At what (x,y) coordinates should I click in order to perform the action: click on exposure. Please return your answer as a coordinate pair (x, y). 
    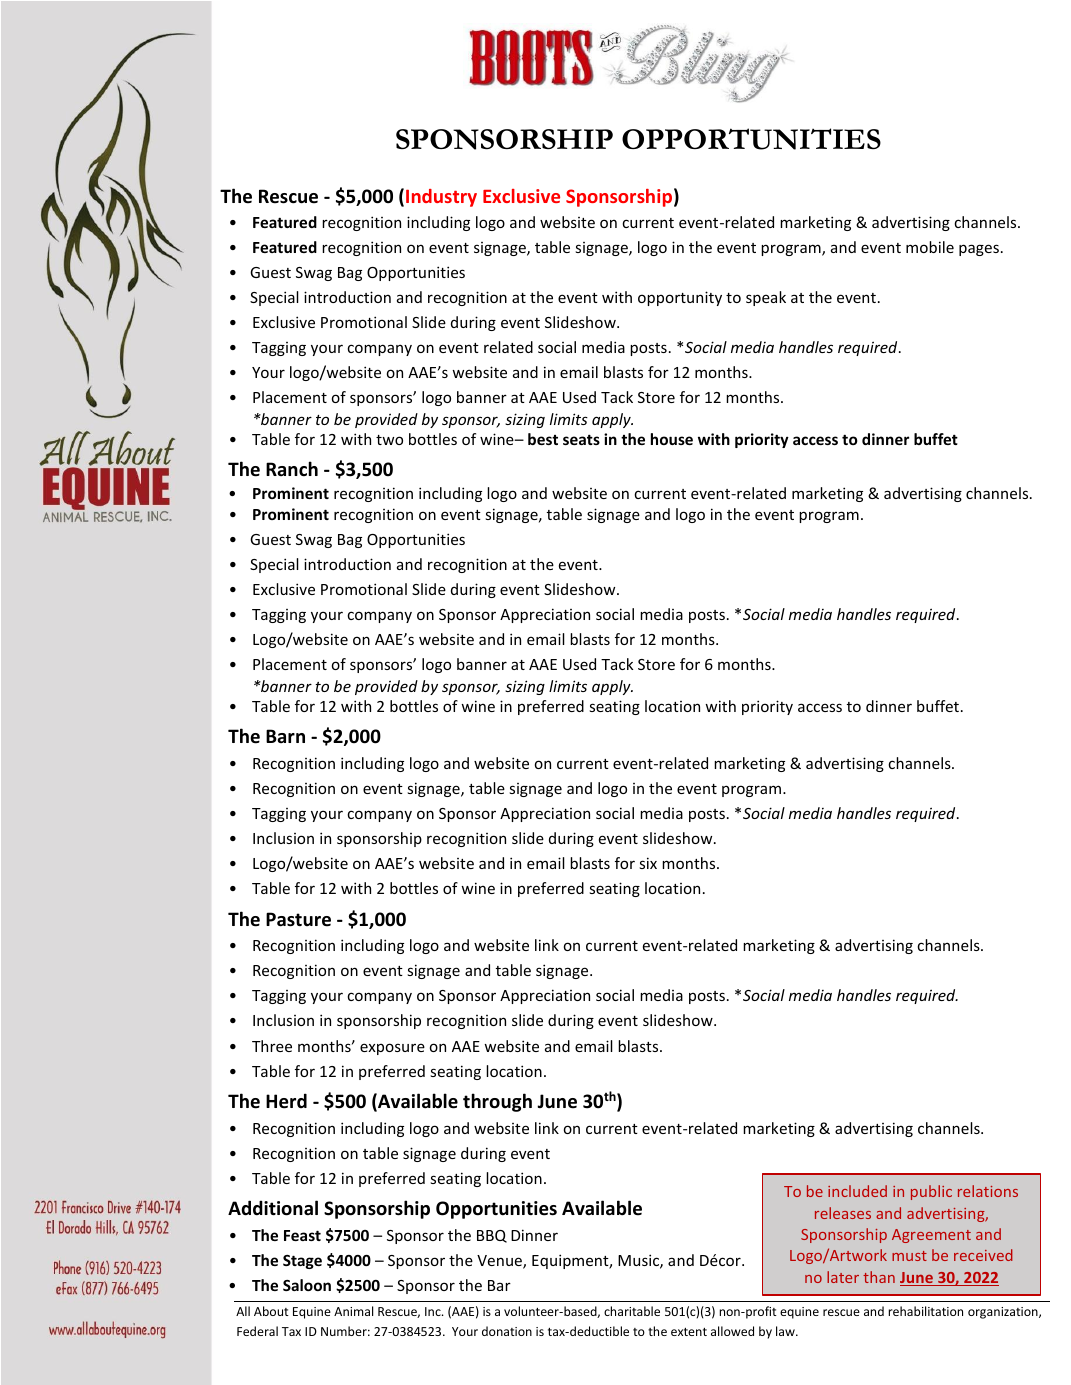
    Looking at the image, I should click on (392, 1049).
